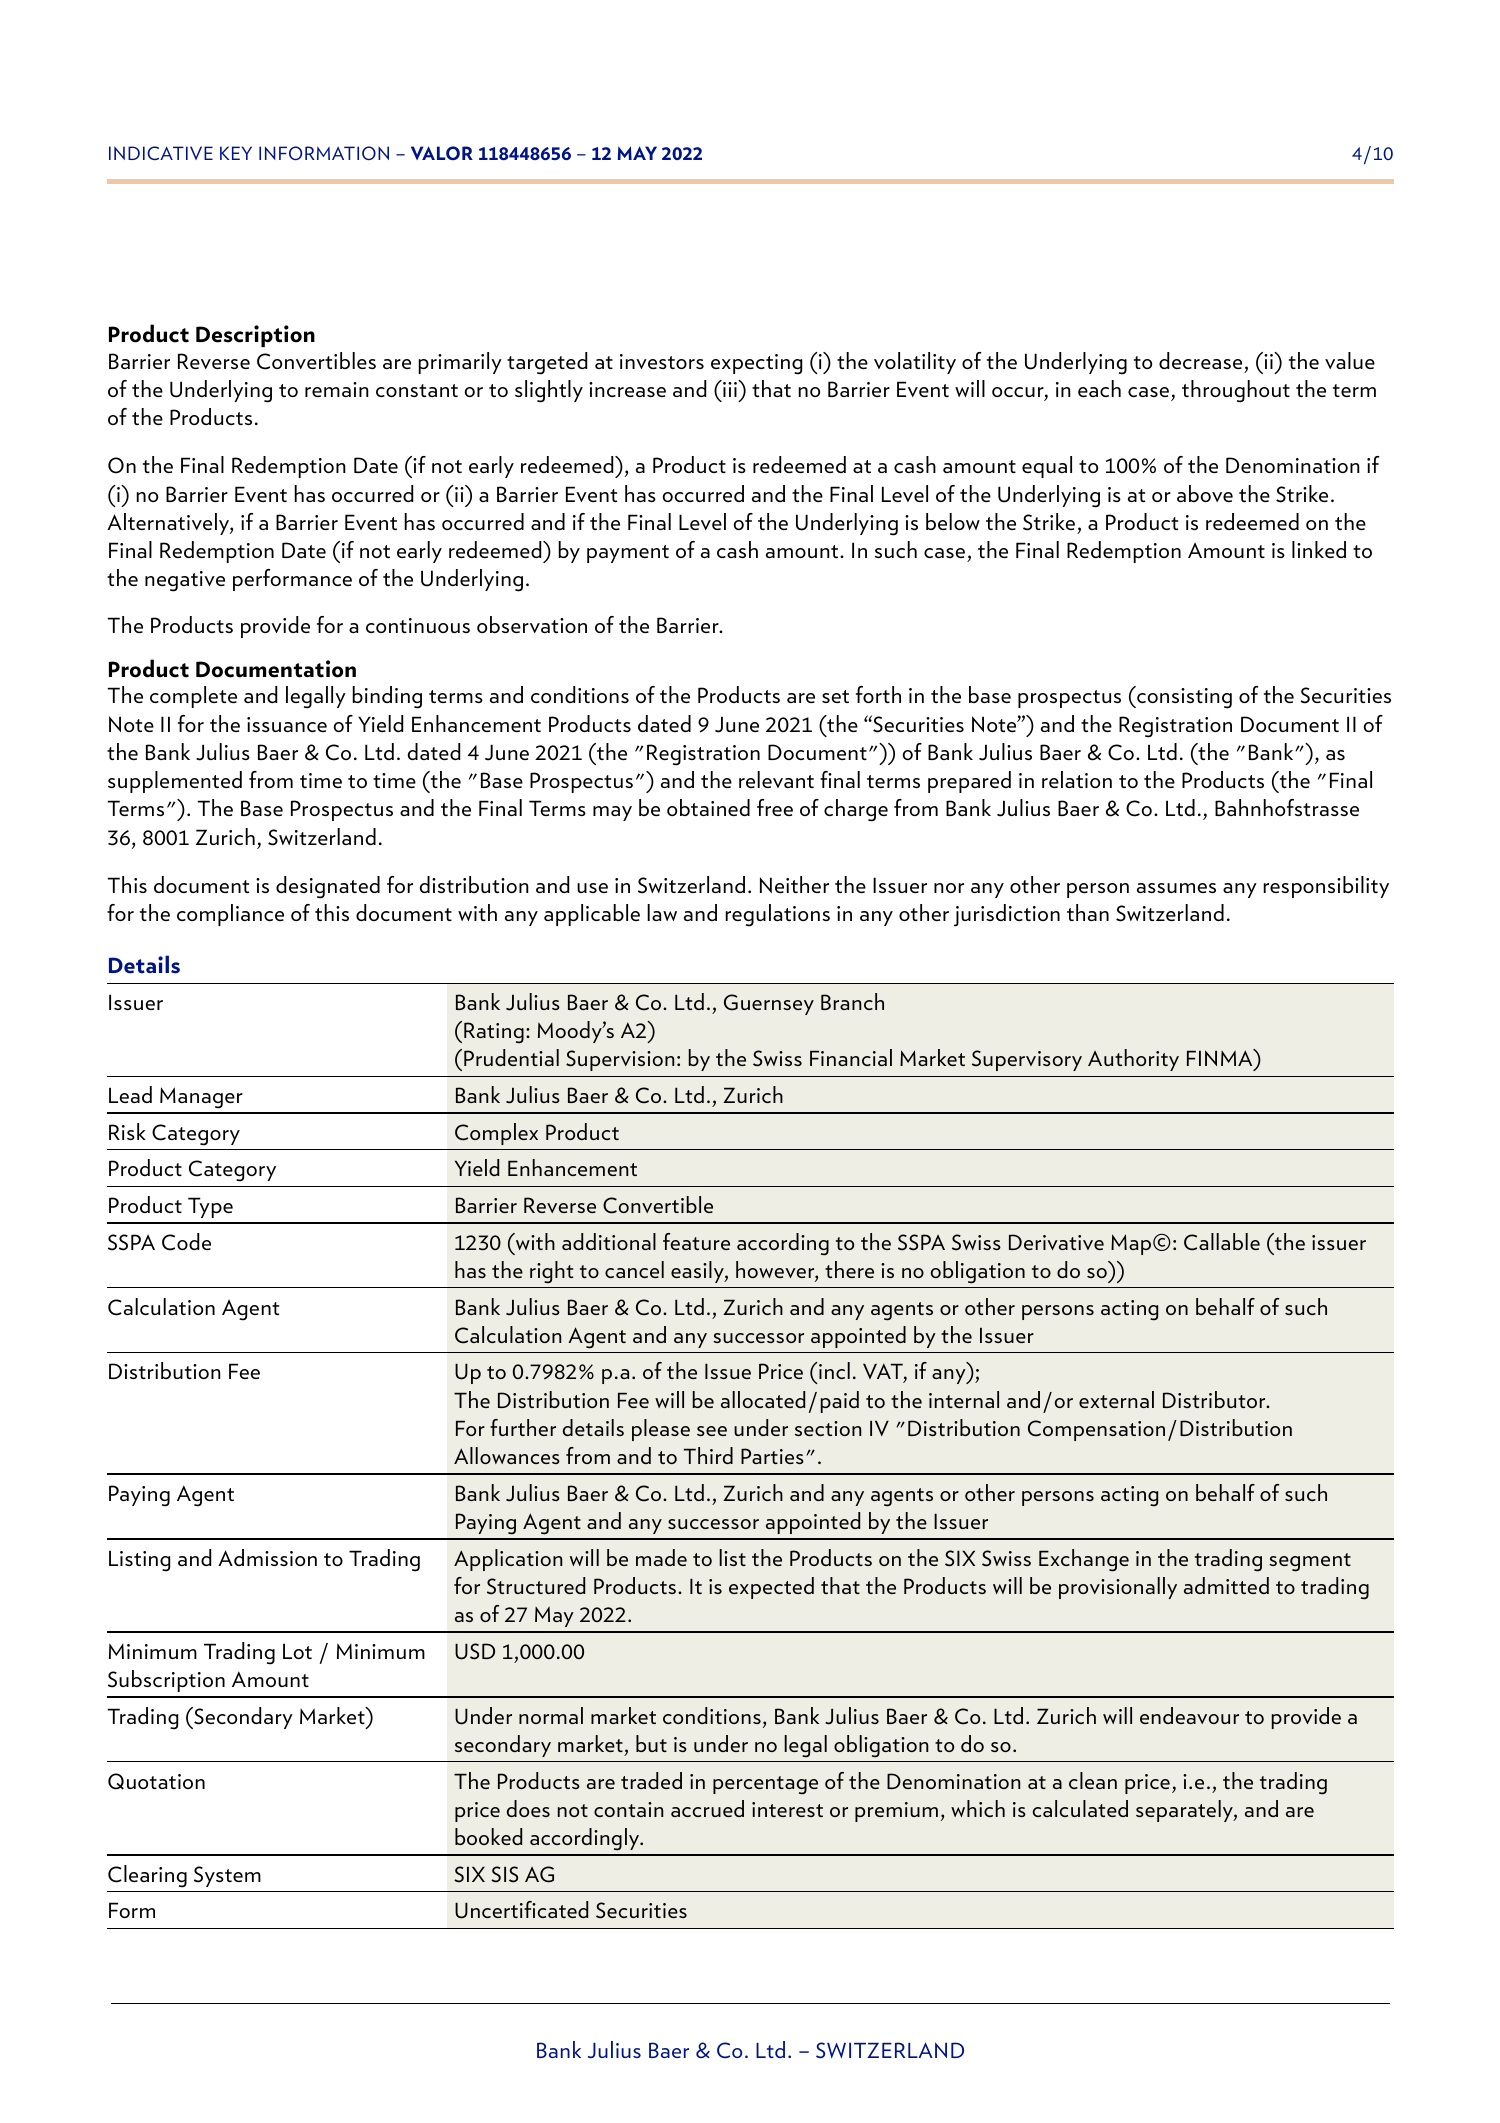  I want to click on see, so click(712, 1431).
